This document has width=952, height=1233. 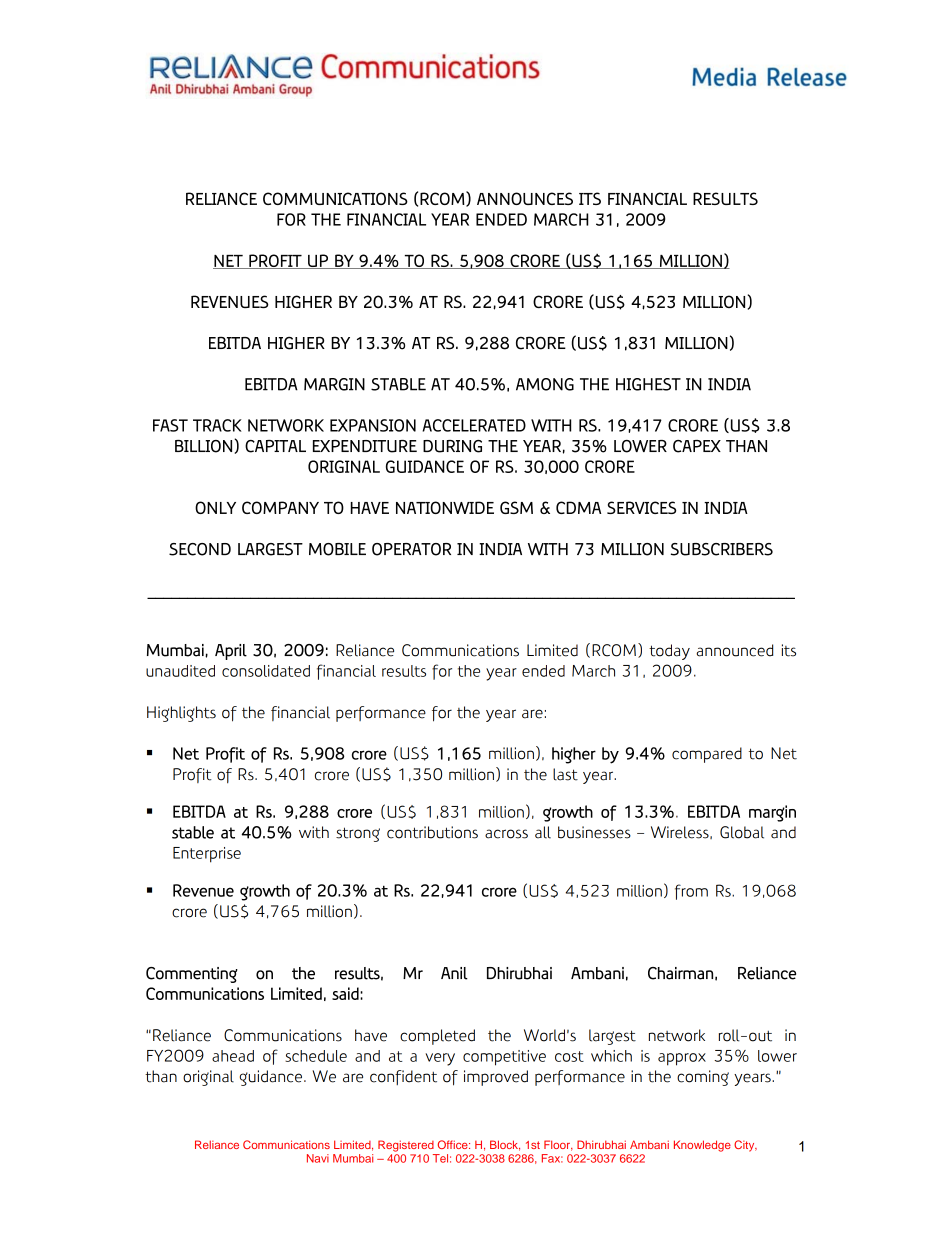 What do you see at coordinates (318, 1158) in the document?
I see `Navi` at bounding box center [318, 1158].
